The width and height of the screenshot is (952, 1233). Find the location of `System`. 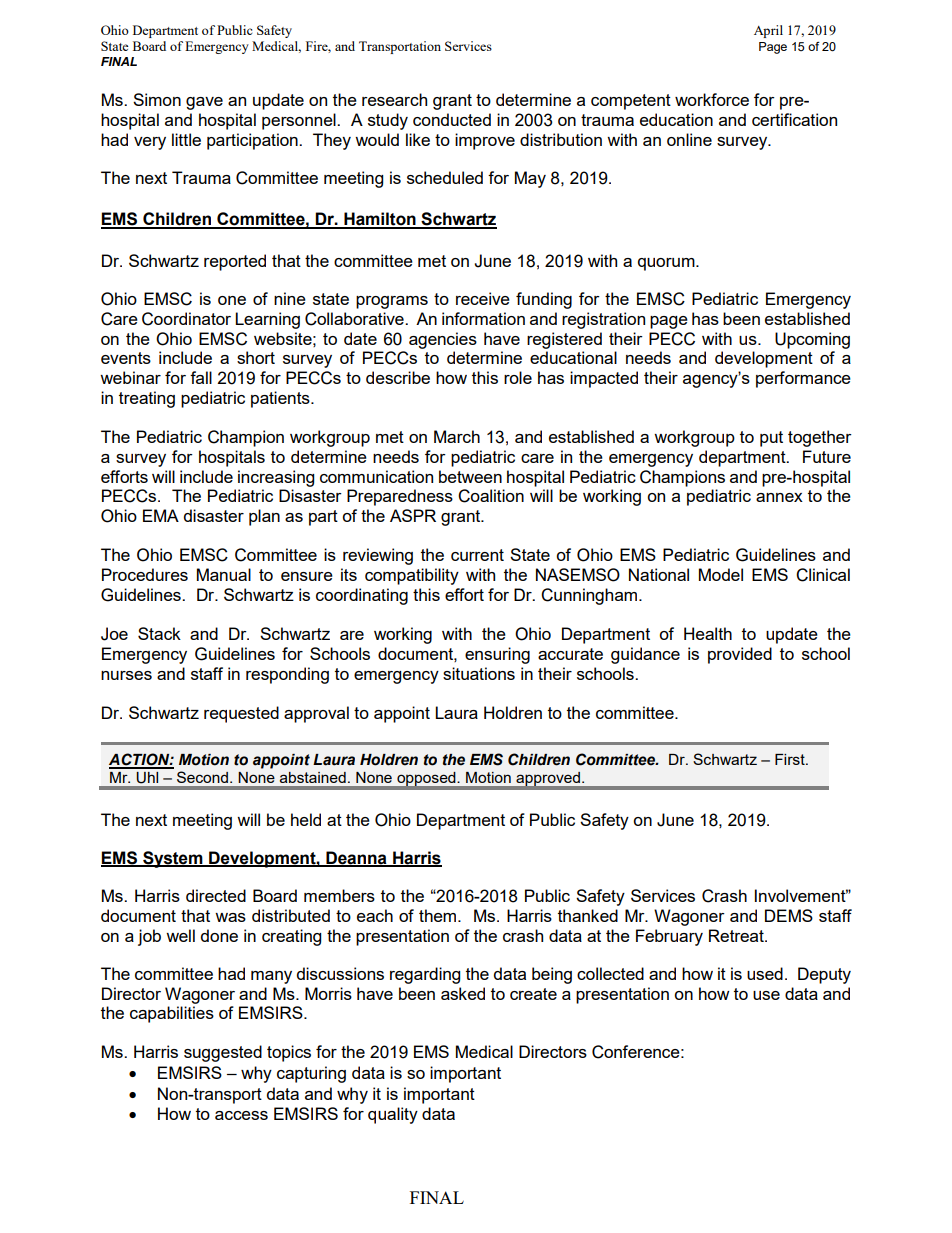

System is located at coordinates (173, 859).
